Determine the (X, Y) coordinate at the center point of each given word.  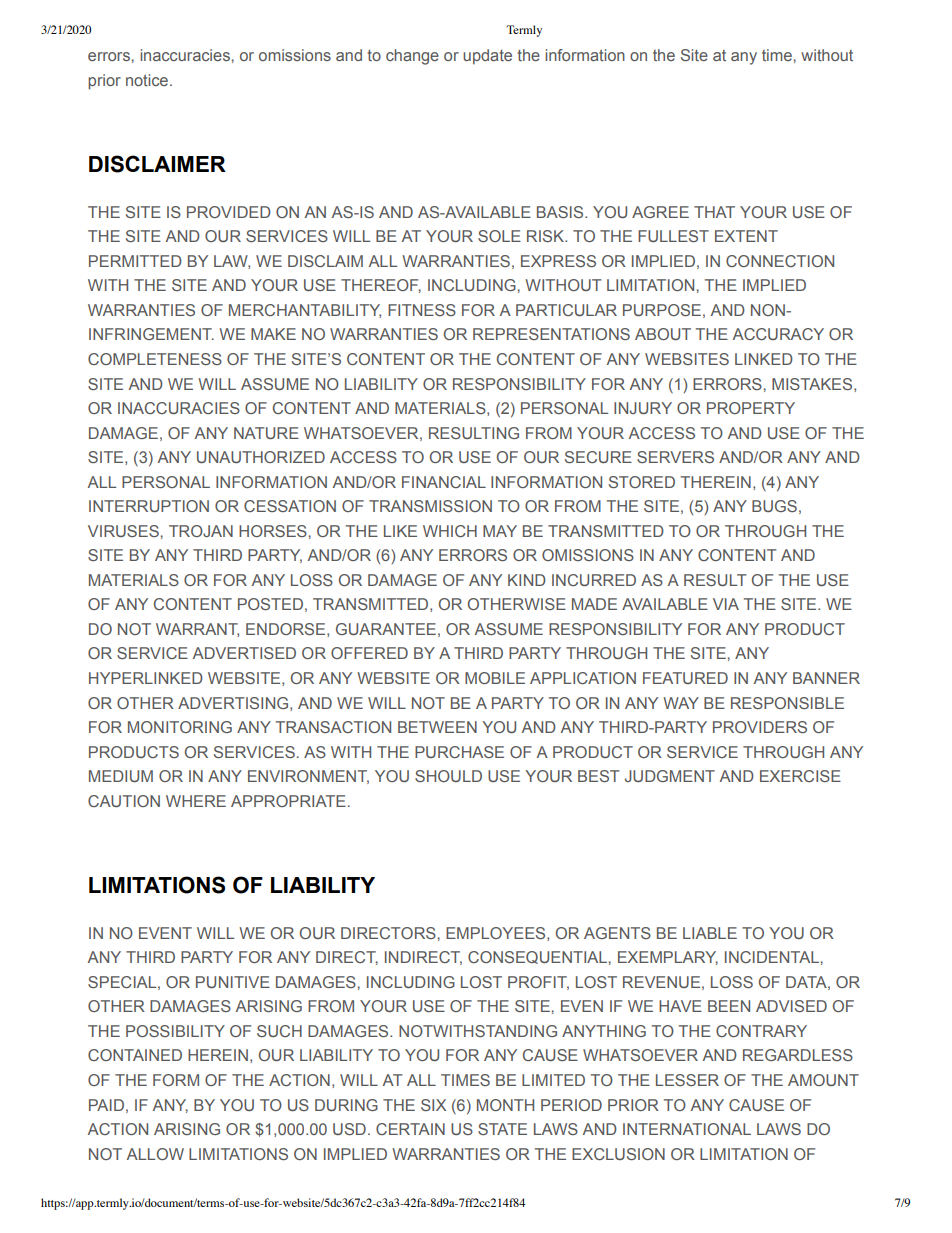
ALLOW (155, 1154)
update (487, 57)
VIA (726, 604)
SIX (433, 1105)
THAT (714, 212)
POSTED (270, 604)
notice (148, 80)
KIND (527, 580)
